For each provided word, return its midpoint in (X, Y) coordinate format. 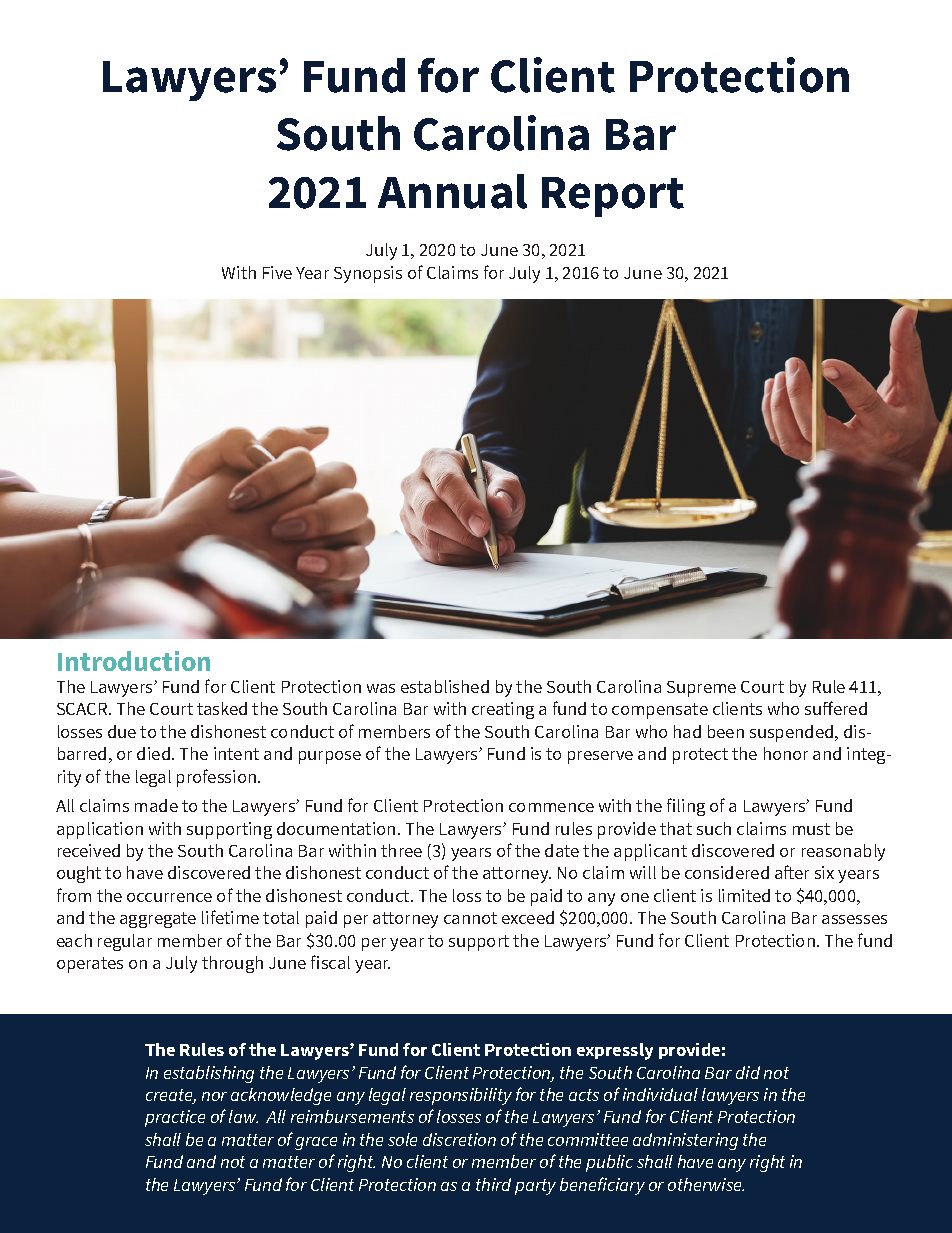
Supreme (701, 689)
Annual (452, 191)
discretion (459, 1139)
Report (613, 197)
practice (175, 1118)
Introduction (134, 661)
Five (277, 272)
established (445, 686)
